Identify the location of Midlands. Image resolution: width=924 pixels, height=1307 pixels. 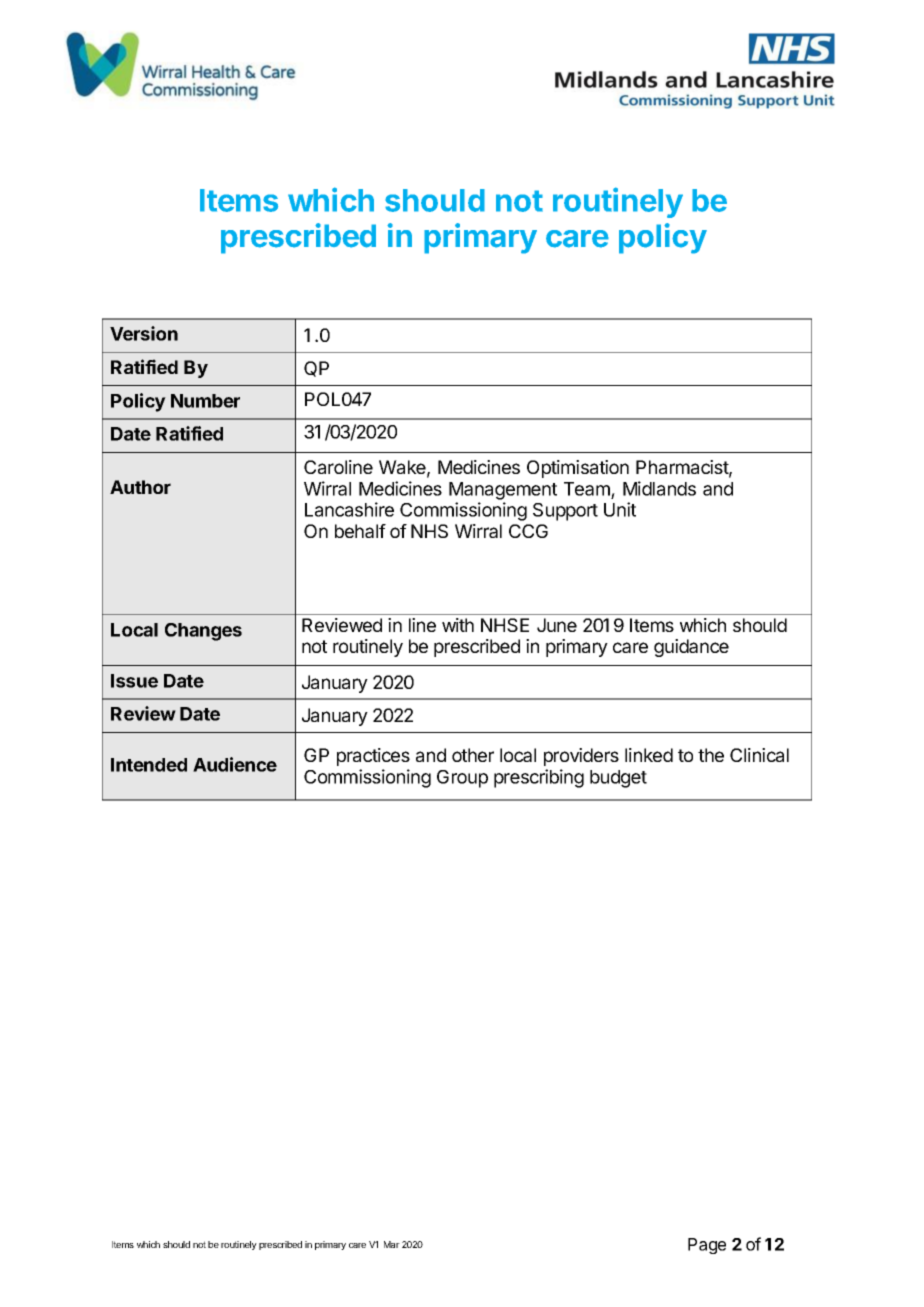
(659, 488).
